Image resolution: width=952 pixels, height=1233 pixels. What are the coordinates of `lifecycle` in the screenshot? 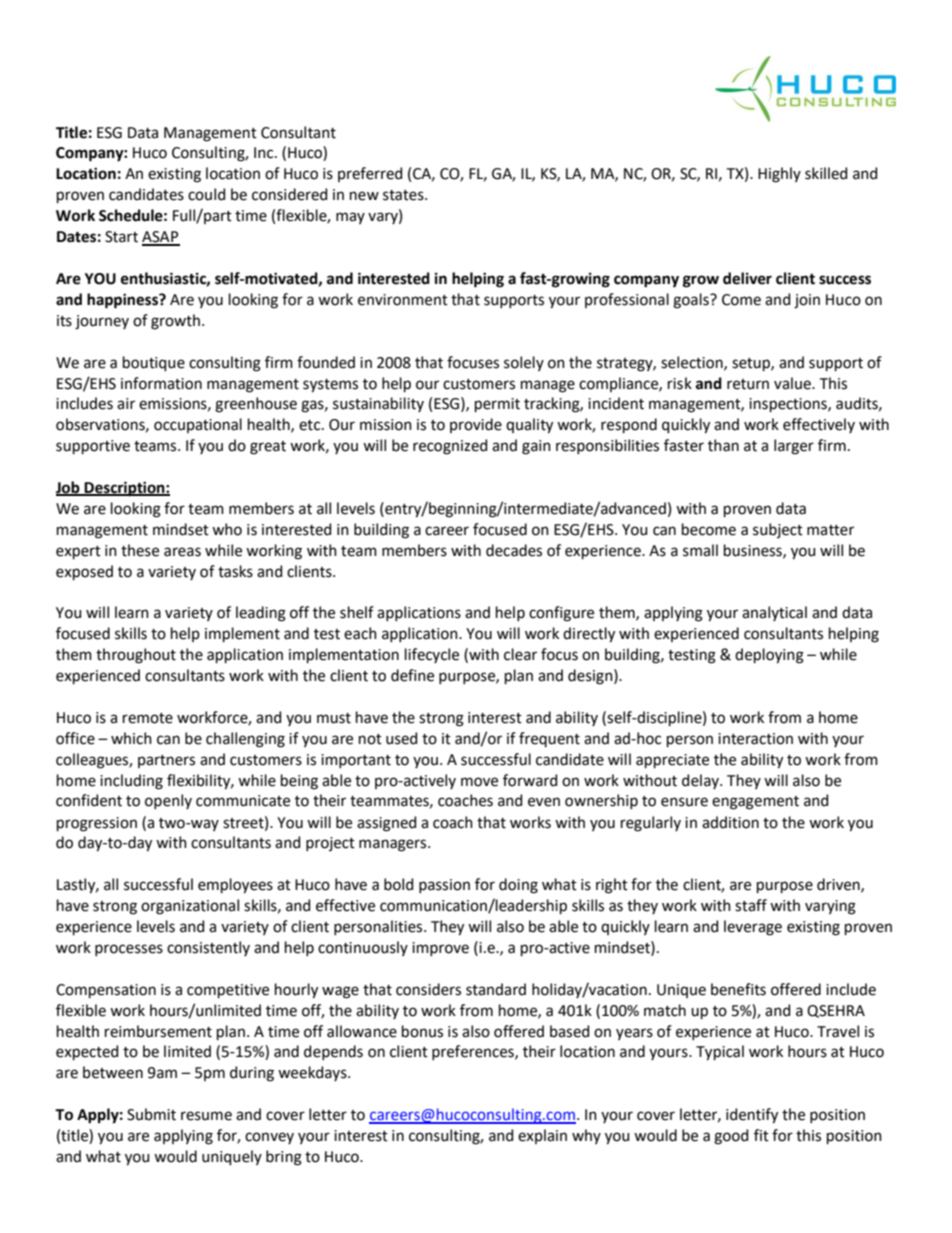 It's located at (432, 655).
